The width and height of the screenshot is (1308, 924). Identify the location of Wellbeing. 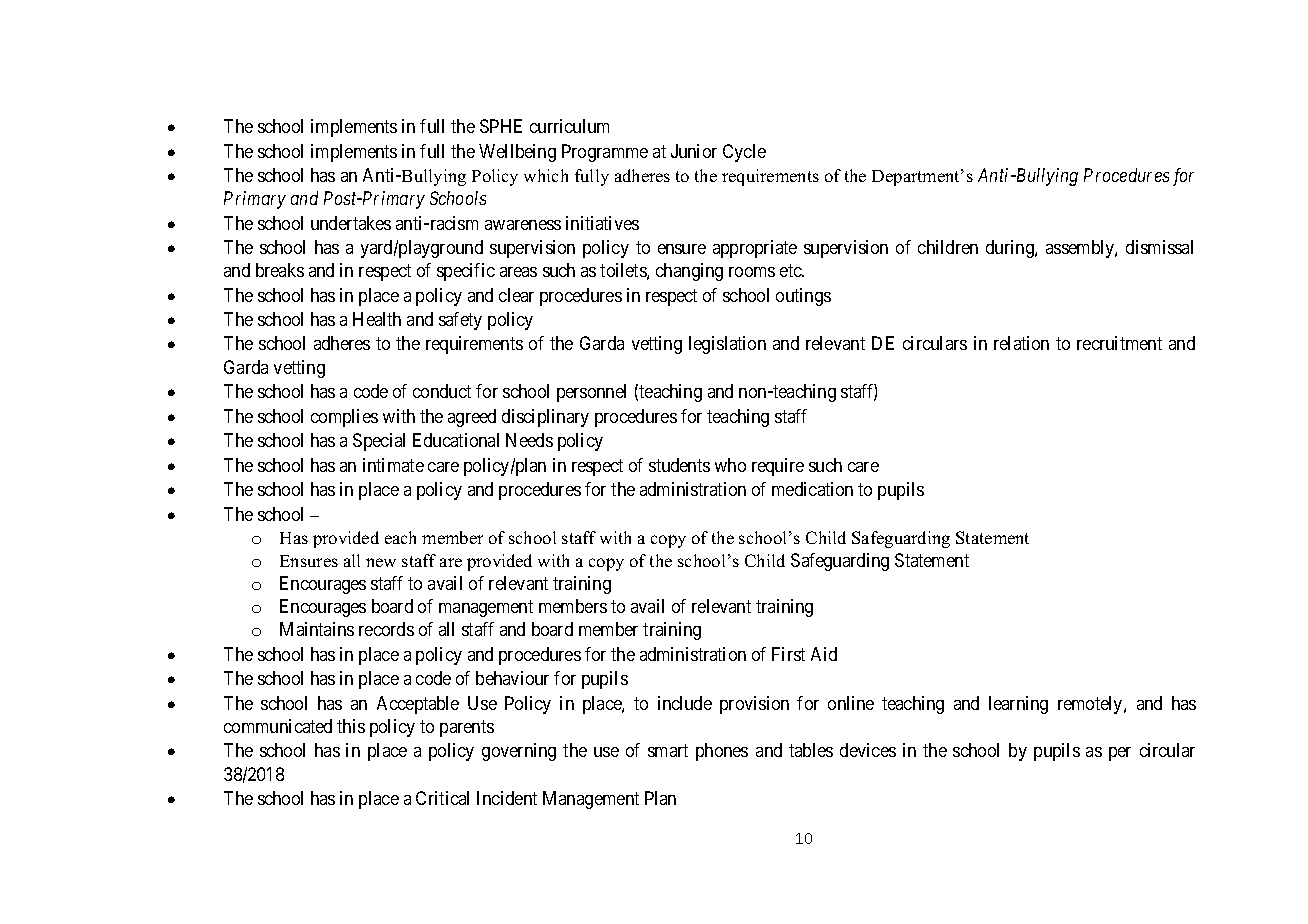
(517, 153).
